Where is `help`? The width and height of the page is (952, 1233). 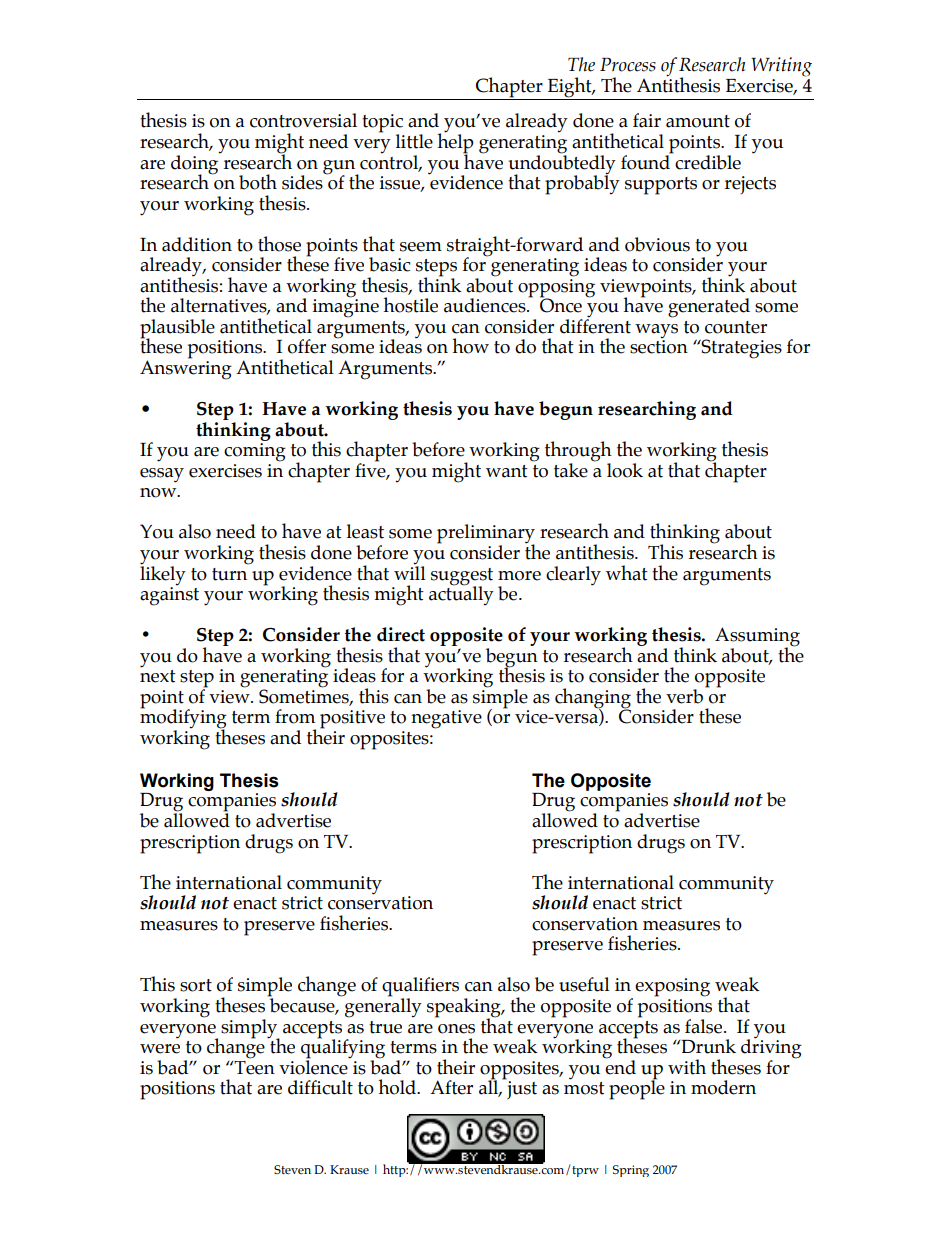
help is located at coordinates (455, 143).
